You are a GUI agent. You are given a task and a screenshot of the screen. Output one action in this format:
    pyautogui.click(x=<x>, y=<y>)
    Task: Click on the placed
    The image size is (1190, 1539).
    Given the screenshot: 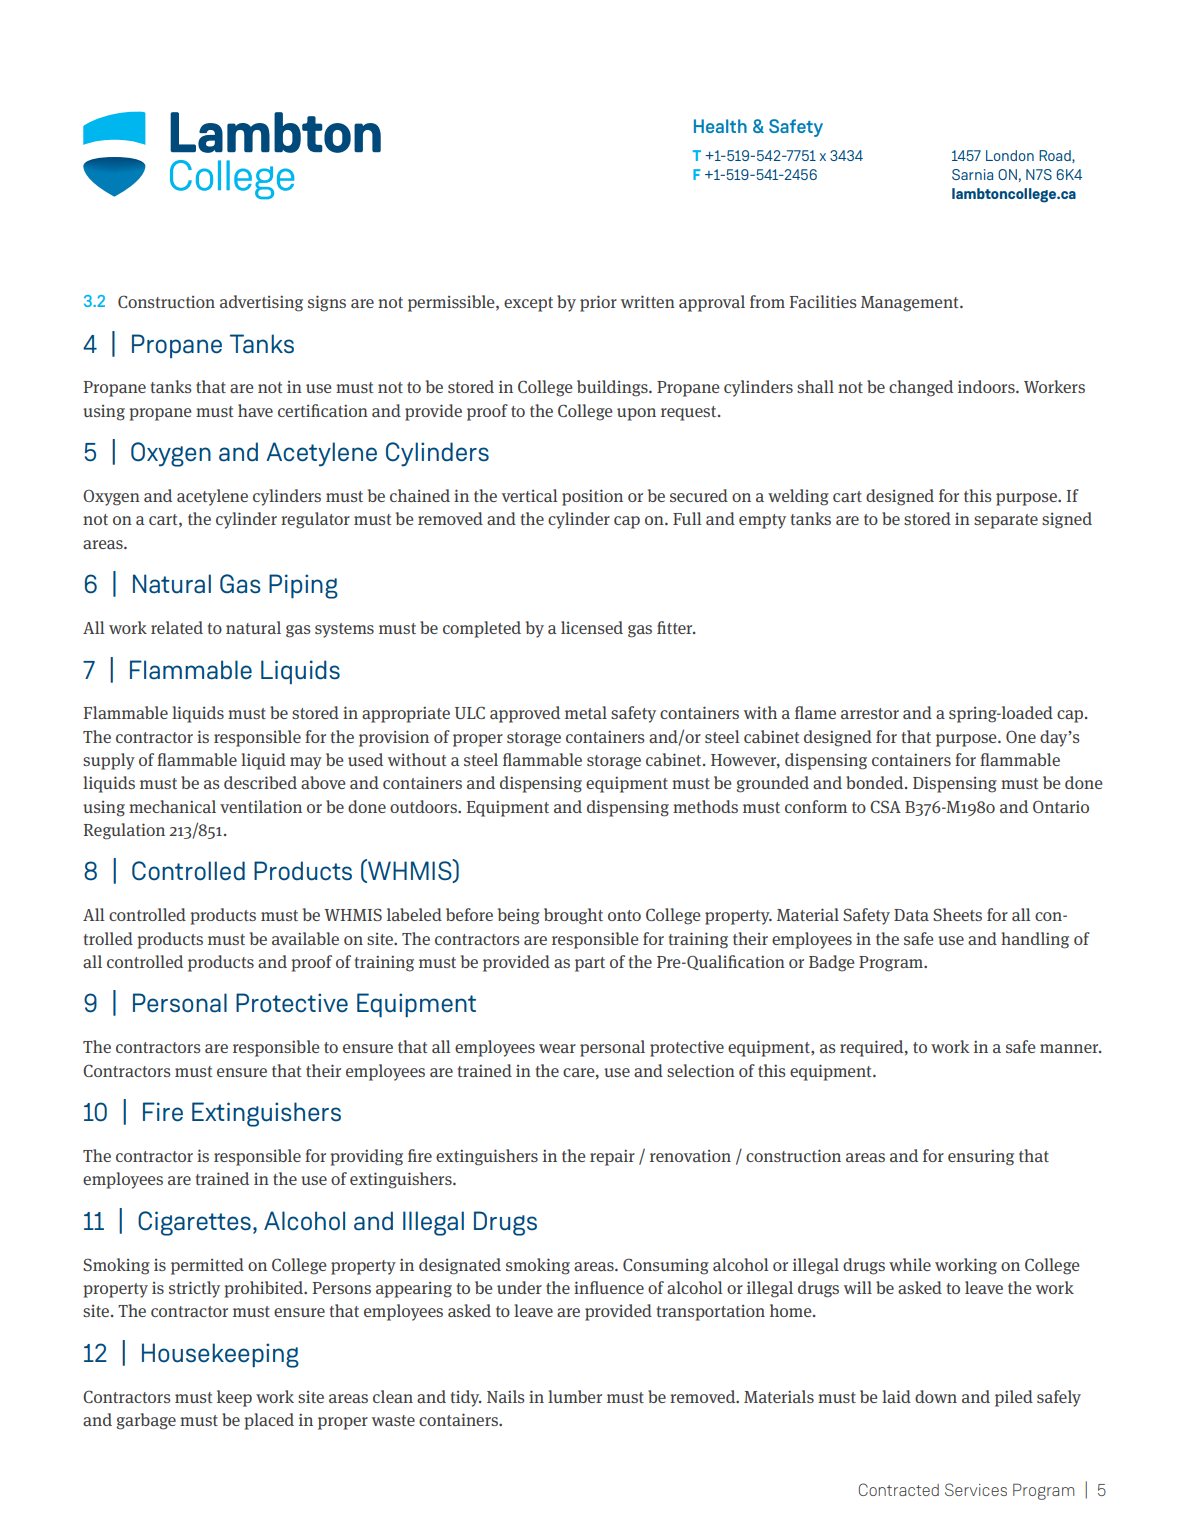 What is the action you would take?
    pyautogui.click(x=269, y=1421)
